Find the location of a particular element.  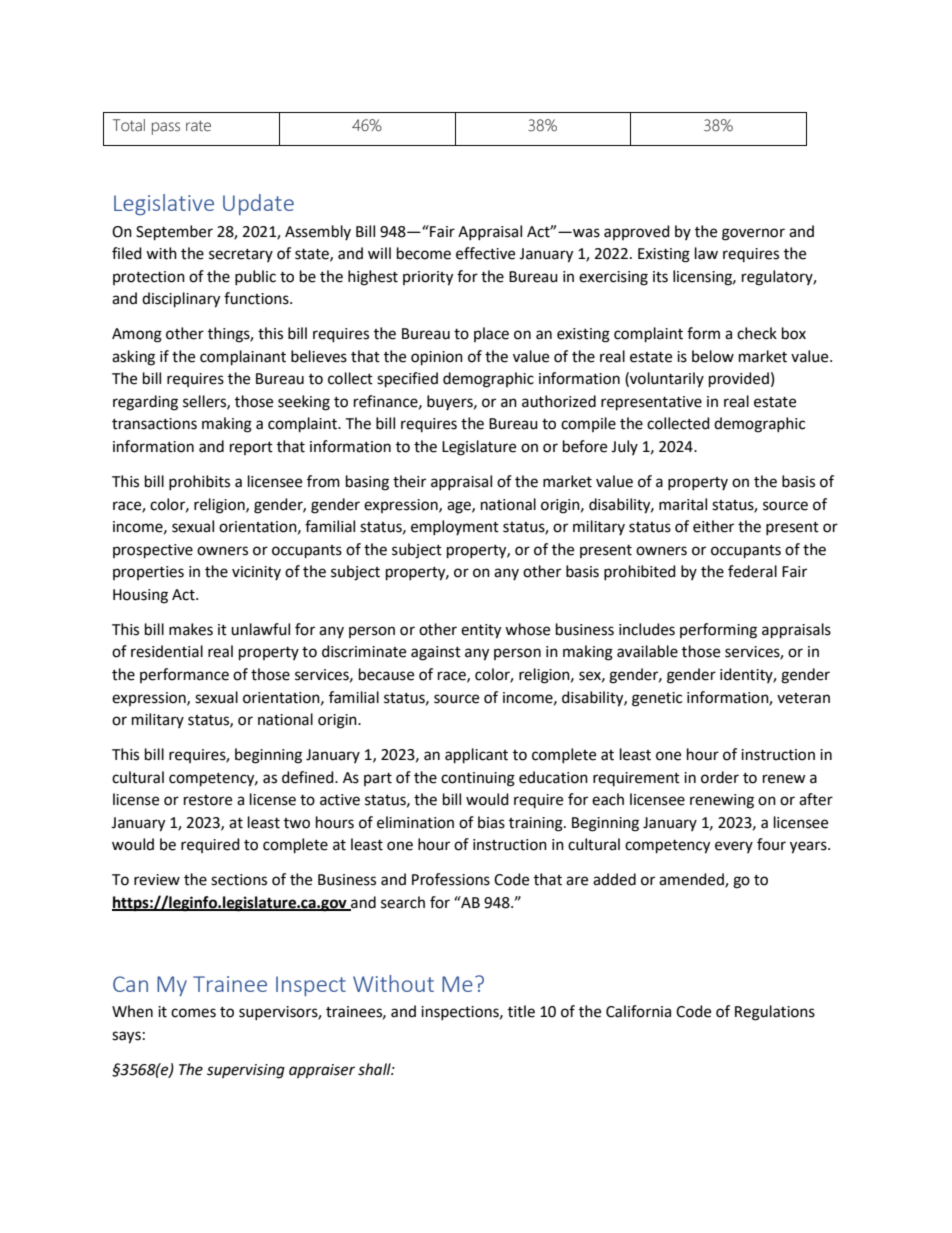

effective is located at coordinates (485, 253).
